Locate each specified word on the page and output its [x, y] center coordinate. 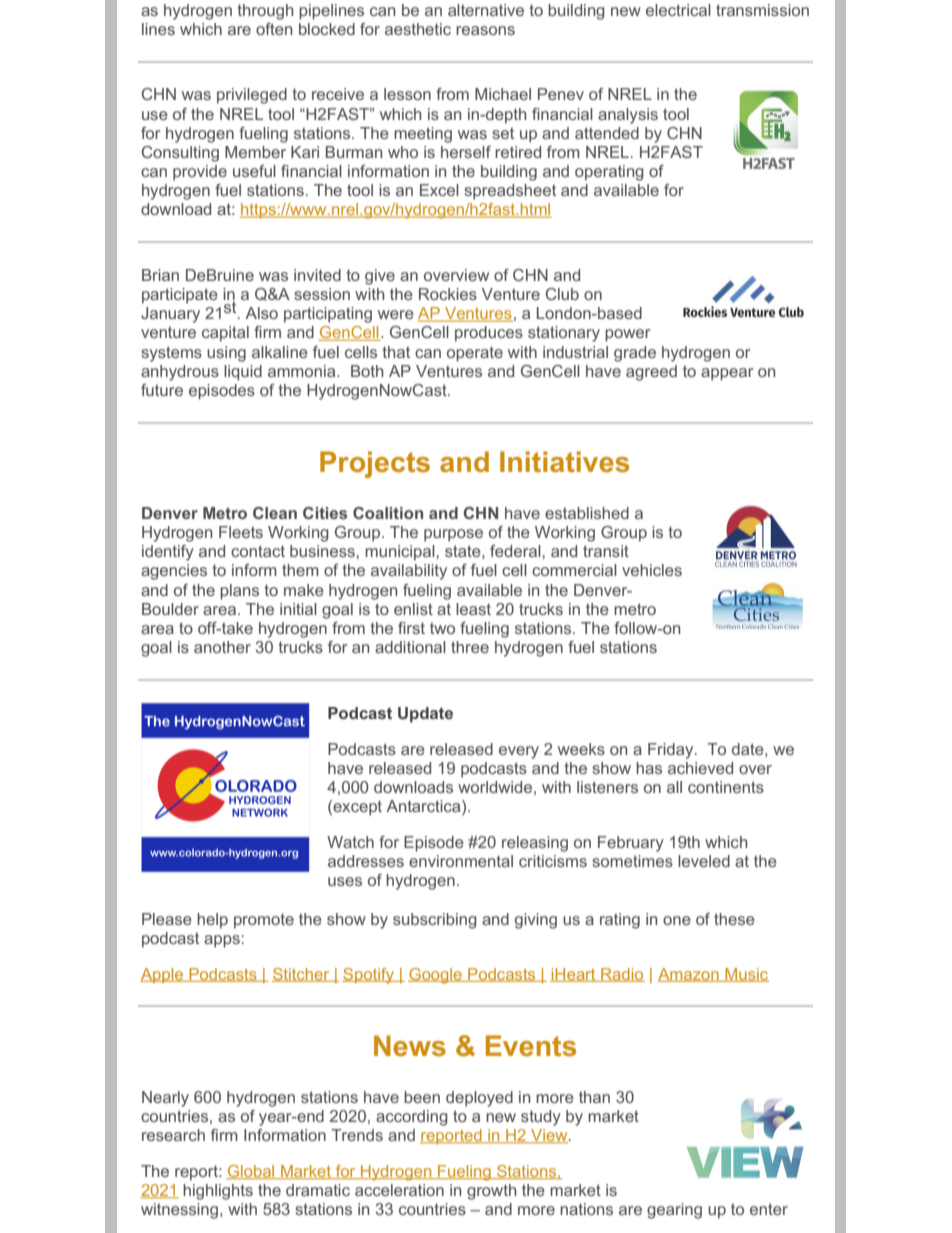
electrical [678, 10]
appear [727, 374]
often [274, 29]
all [674, 787]
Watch [350, 842]
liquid [243, 373]
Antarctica [425, 807]
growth [491, 1192]
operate [475, 354]
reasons [485, 30]
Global [251, 1172]
